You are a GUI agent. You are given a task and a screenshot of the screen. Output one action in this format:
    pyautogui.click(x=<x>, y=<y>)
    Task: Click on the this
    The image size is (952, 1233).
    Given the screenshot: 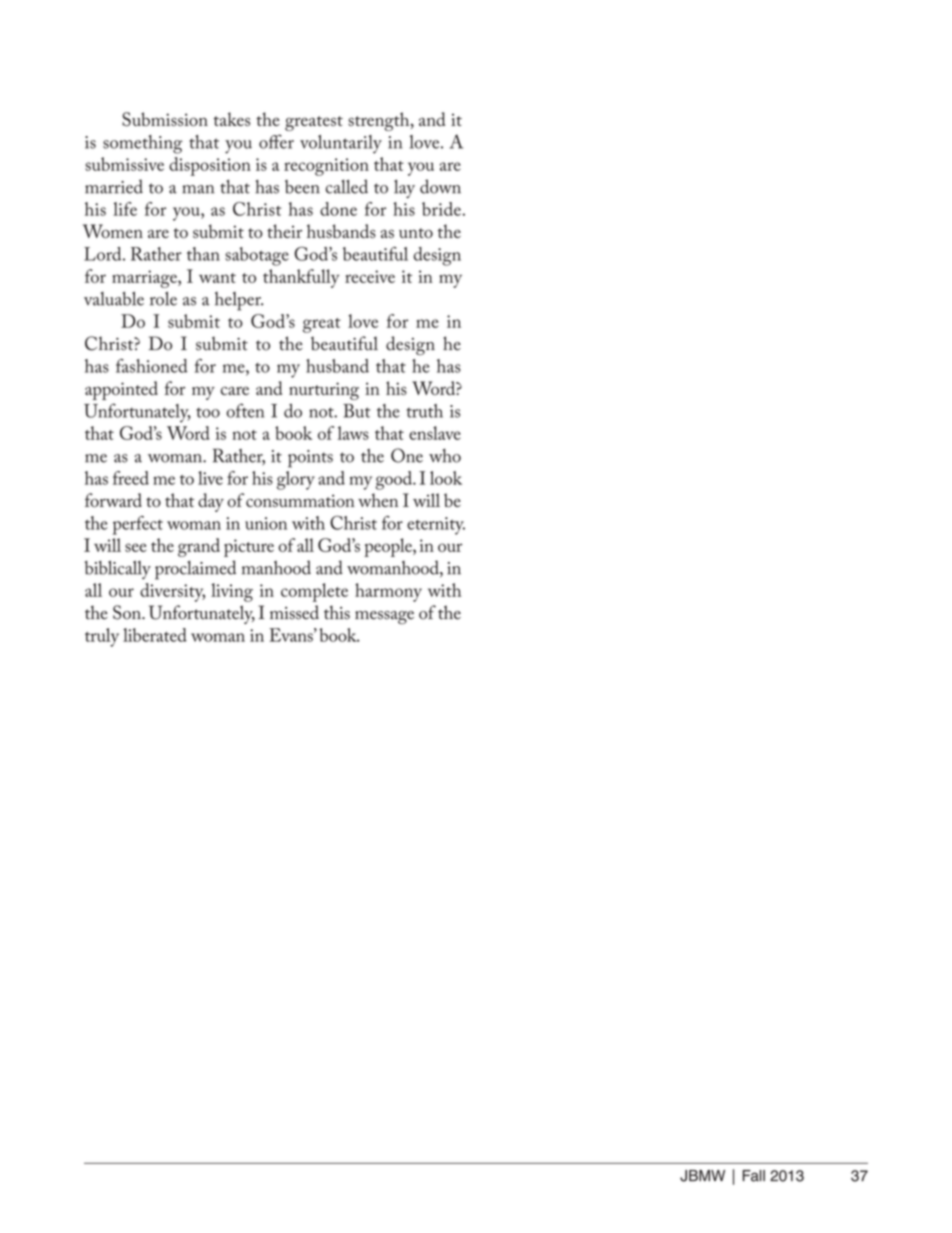 What is the action you would take?
    pyautogui.click(x=337, y=612)
